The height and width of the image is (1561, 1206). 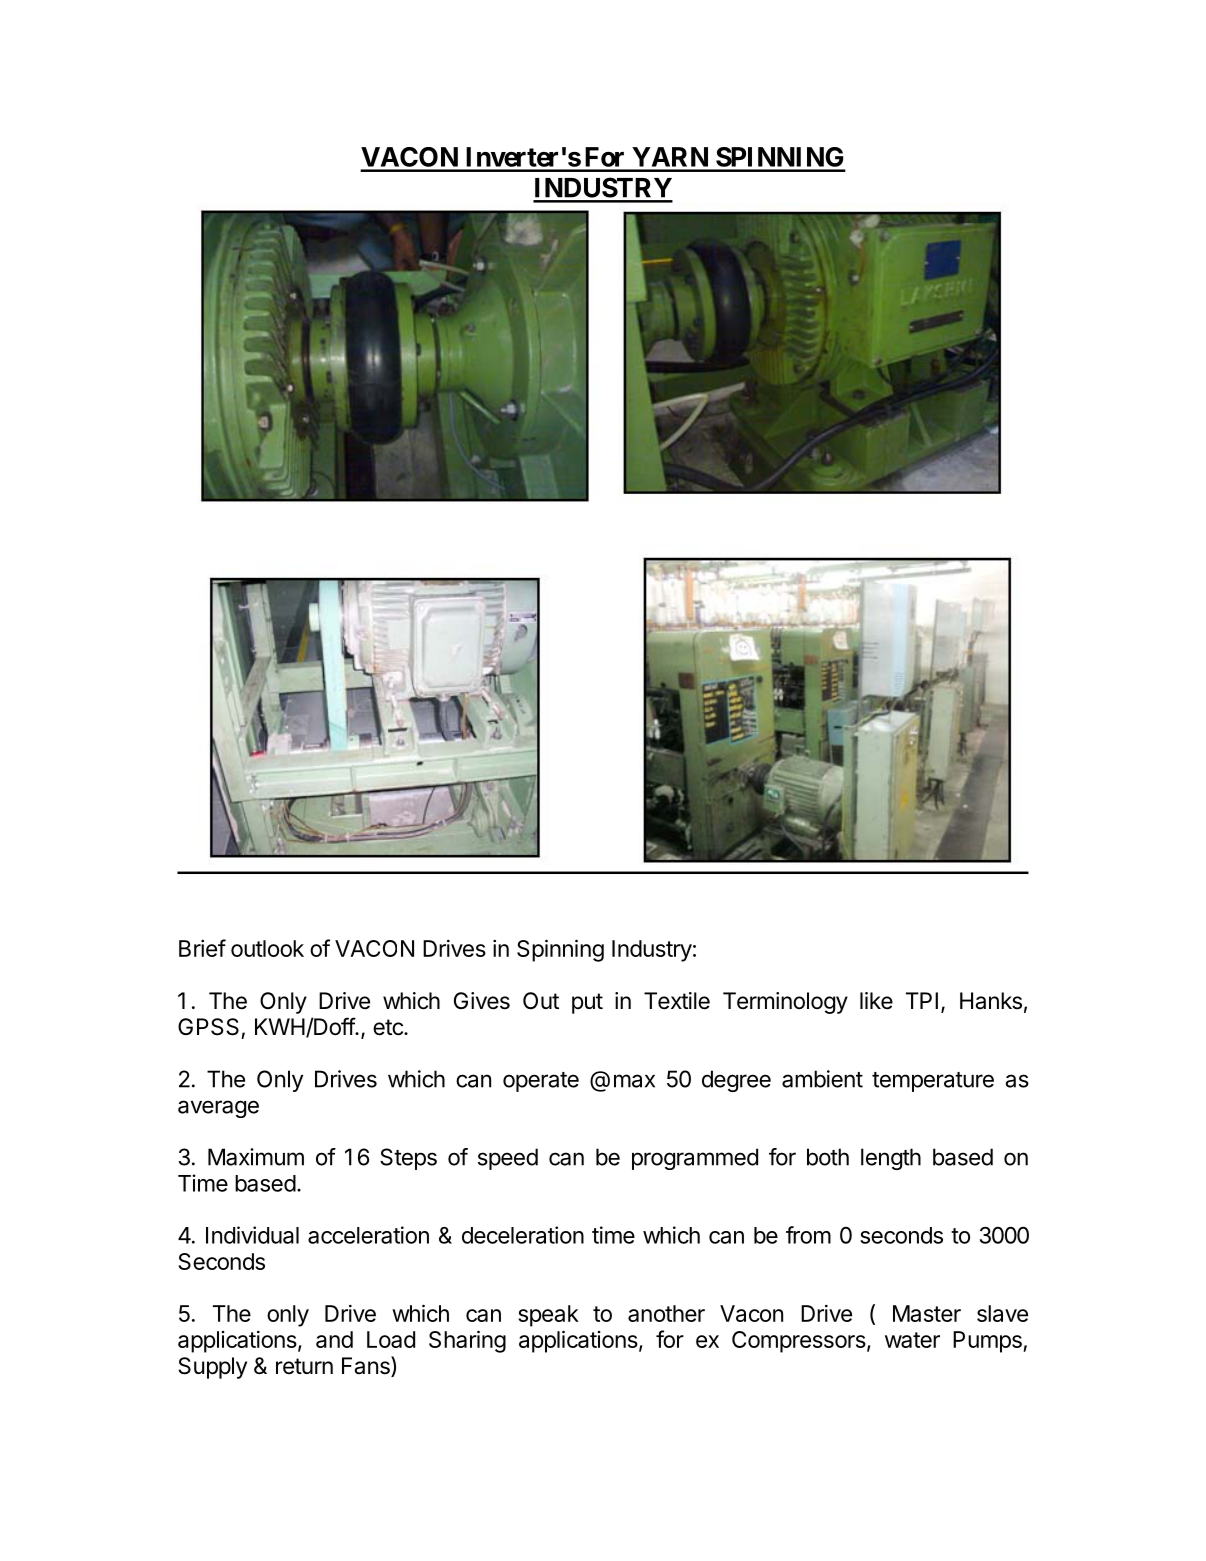 I want to click on Master, so click(x=927, y=1313).
